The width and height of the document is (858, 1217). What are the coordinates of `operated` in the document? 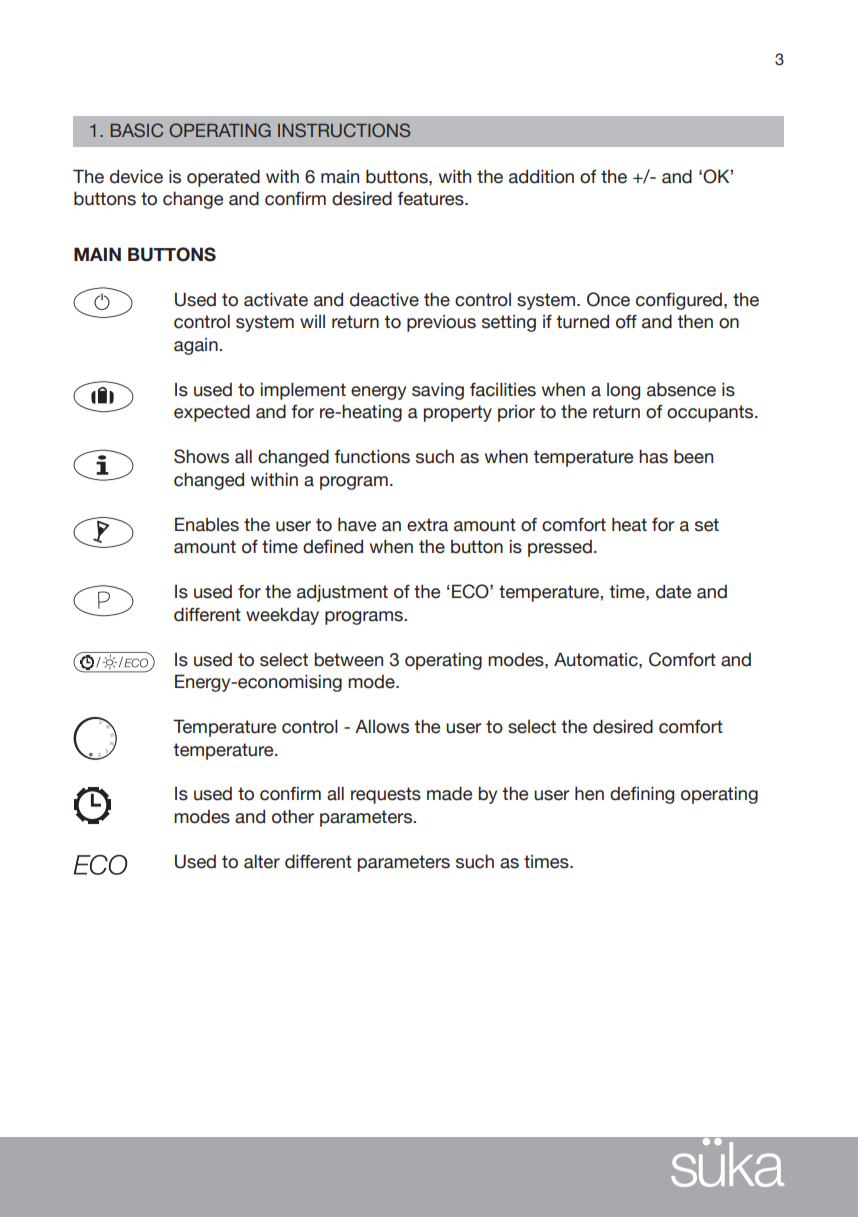 It's located at (223, 178).
